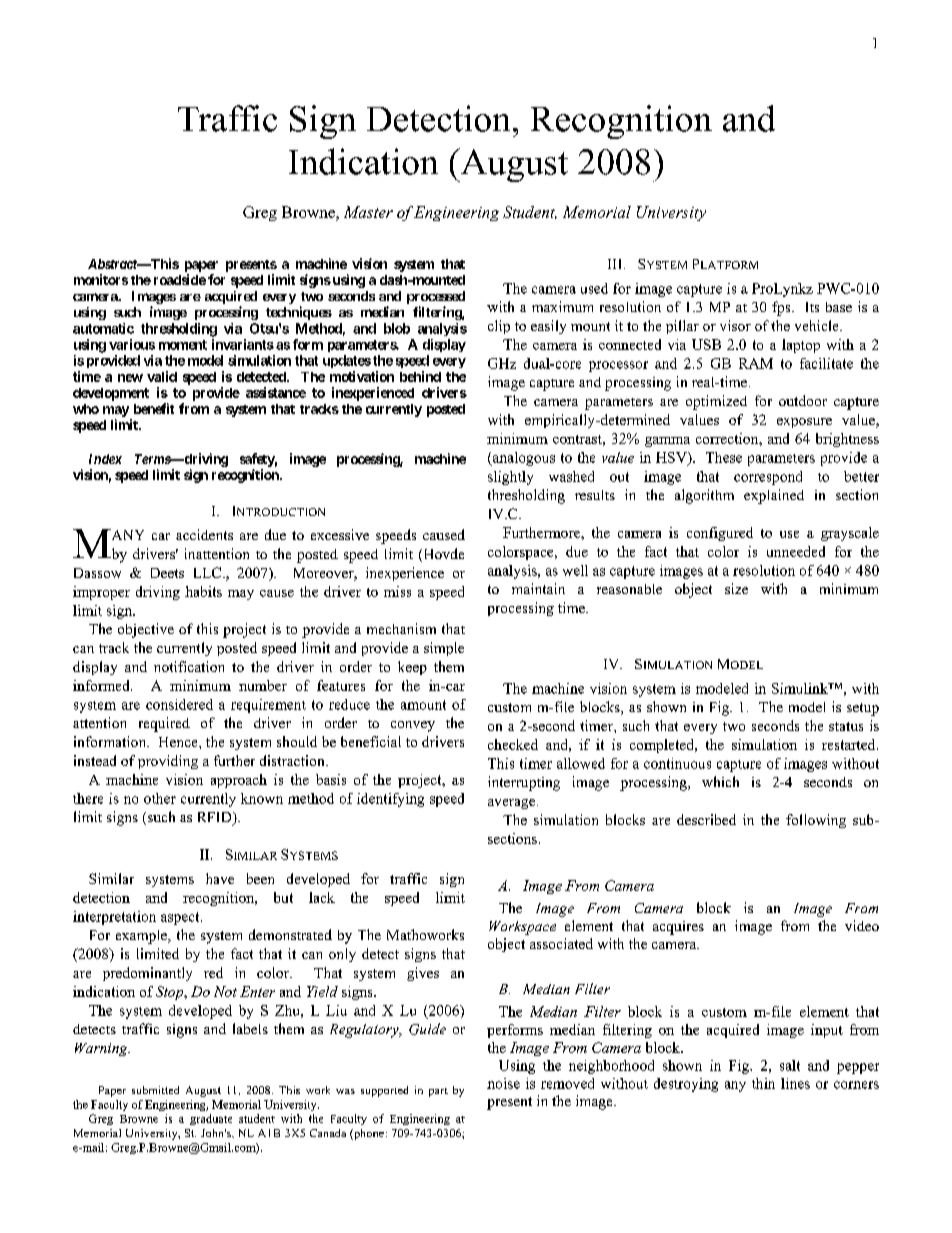  What do you see at coordinates (436, 297) in the document?
I see `processed` at bounding box center [436, 297].
